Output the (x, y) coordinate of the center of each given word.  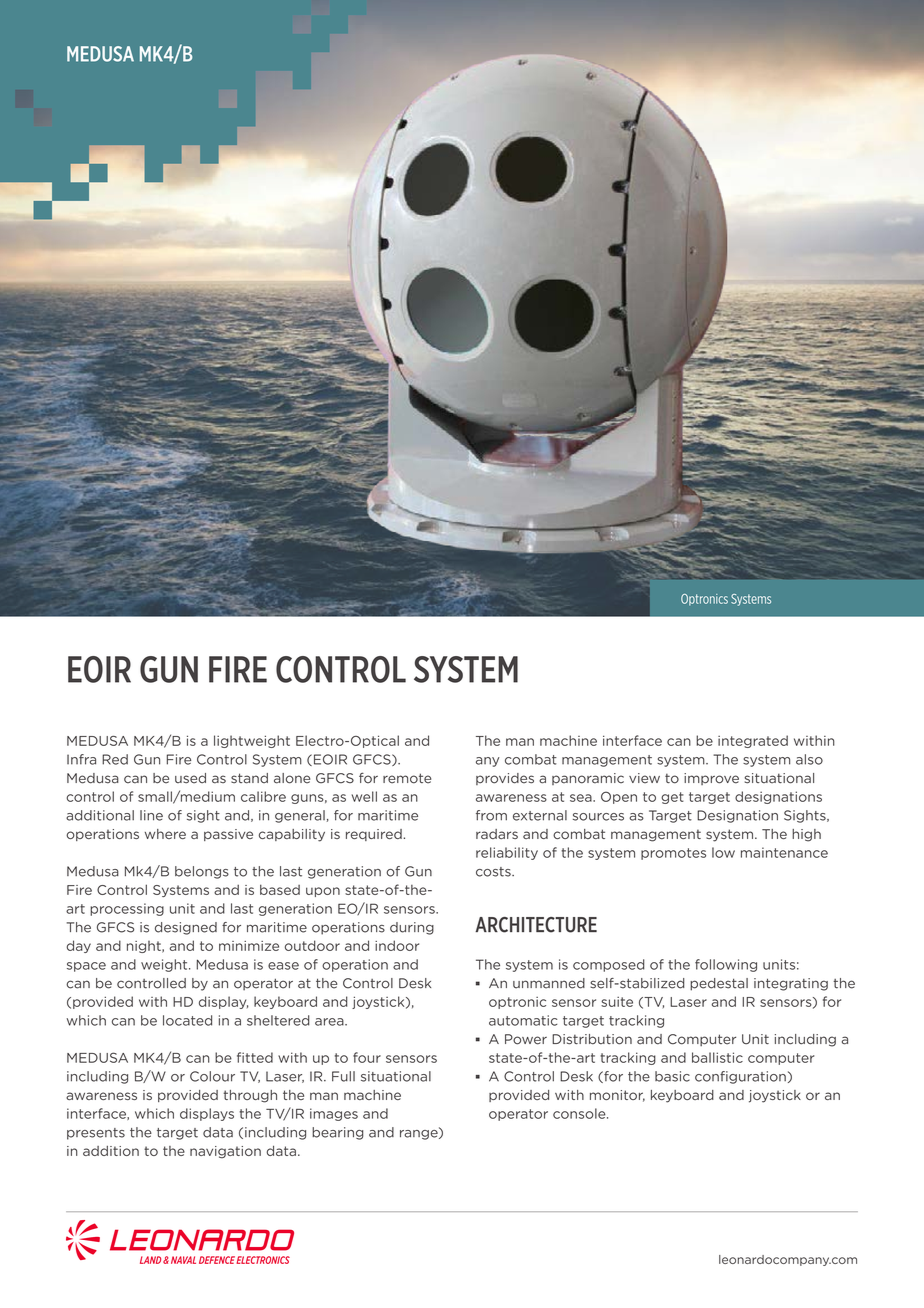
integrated (753, 741)
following (726, 965)
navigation (225, 1152)
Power (526, 1039)
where (165, 834)
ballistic (717, 1057)
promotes (673, 854)
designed (186, 928)
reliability (507, 853)
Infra (81, 759)
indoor (397, 945)
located (187, 1020)
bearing (338, 1133)
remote (407, 778)
